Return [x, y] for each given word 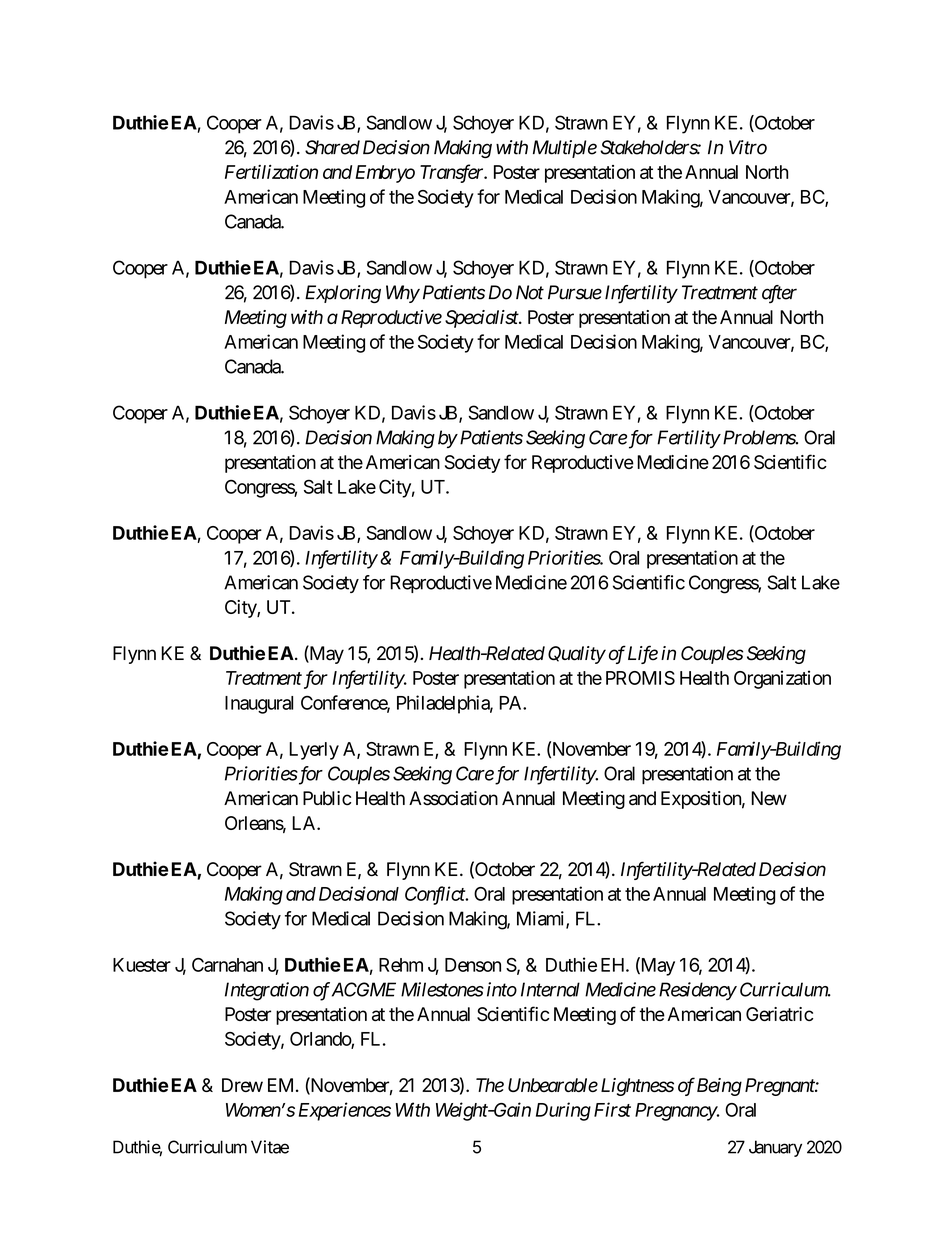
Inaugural [259, 705]
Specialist [482, 319]
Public [327, 798]
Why [403, 294]
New [769, 798]
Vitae [270, 1147]
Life [643, 654]
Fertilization [271, 172]
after [779, 294]
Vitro [748, 147]
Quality [577, 655]
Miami [542, 919]
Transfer [453, 173]
